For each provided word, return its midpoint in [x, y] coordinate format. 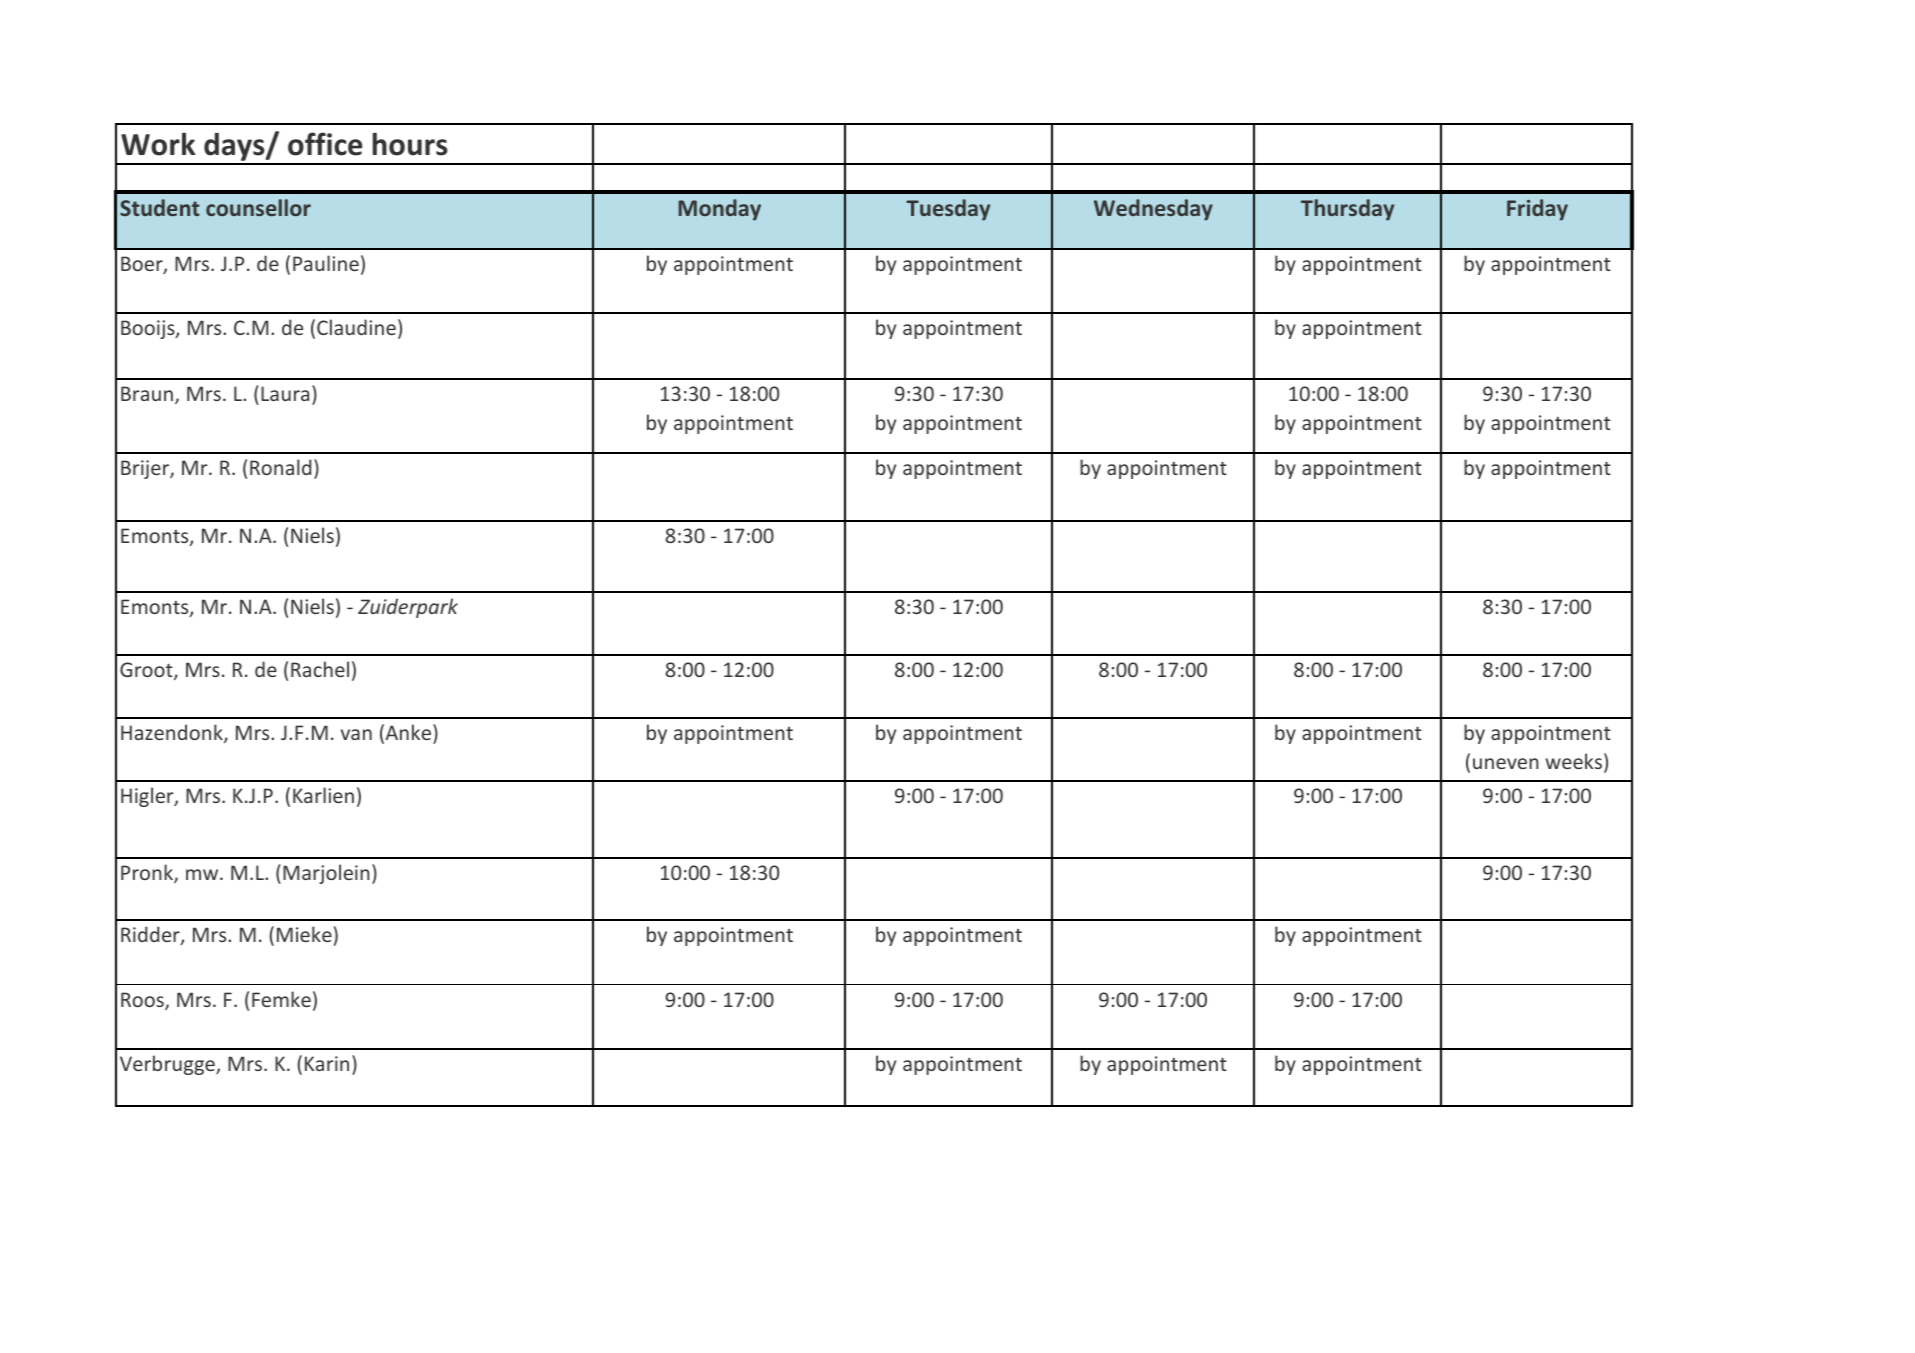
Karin [327, 1063]
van [356, 734]
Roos [143, 1001]
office [325, 144]
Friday [1537, 210]
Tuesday [948, 210]
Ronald [280, 467]
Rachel [320, 669]
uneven [1506, 763]
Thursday [1347, 210]
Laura [285, 393]
